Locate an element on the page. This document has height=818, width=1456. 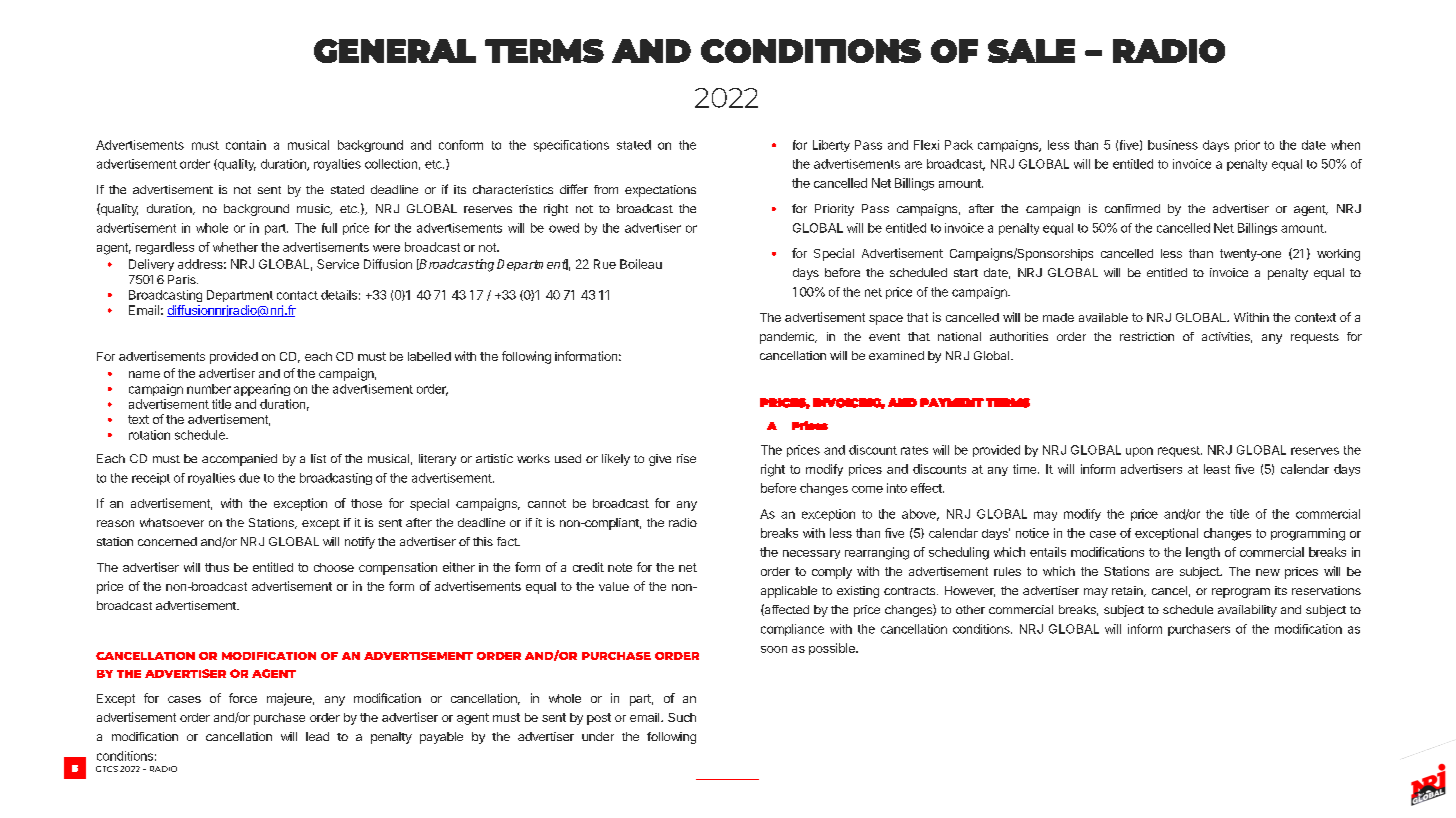
appearing is located at coordinates (262, 390).
